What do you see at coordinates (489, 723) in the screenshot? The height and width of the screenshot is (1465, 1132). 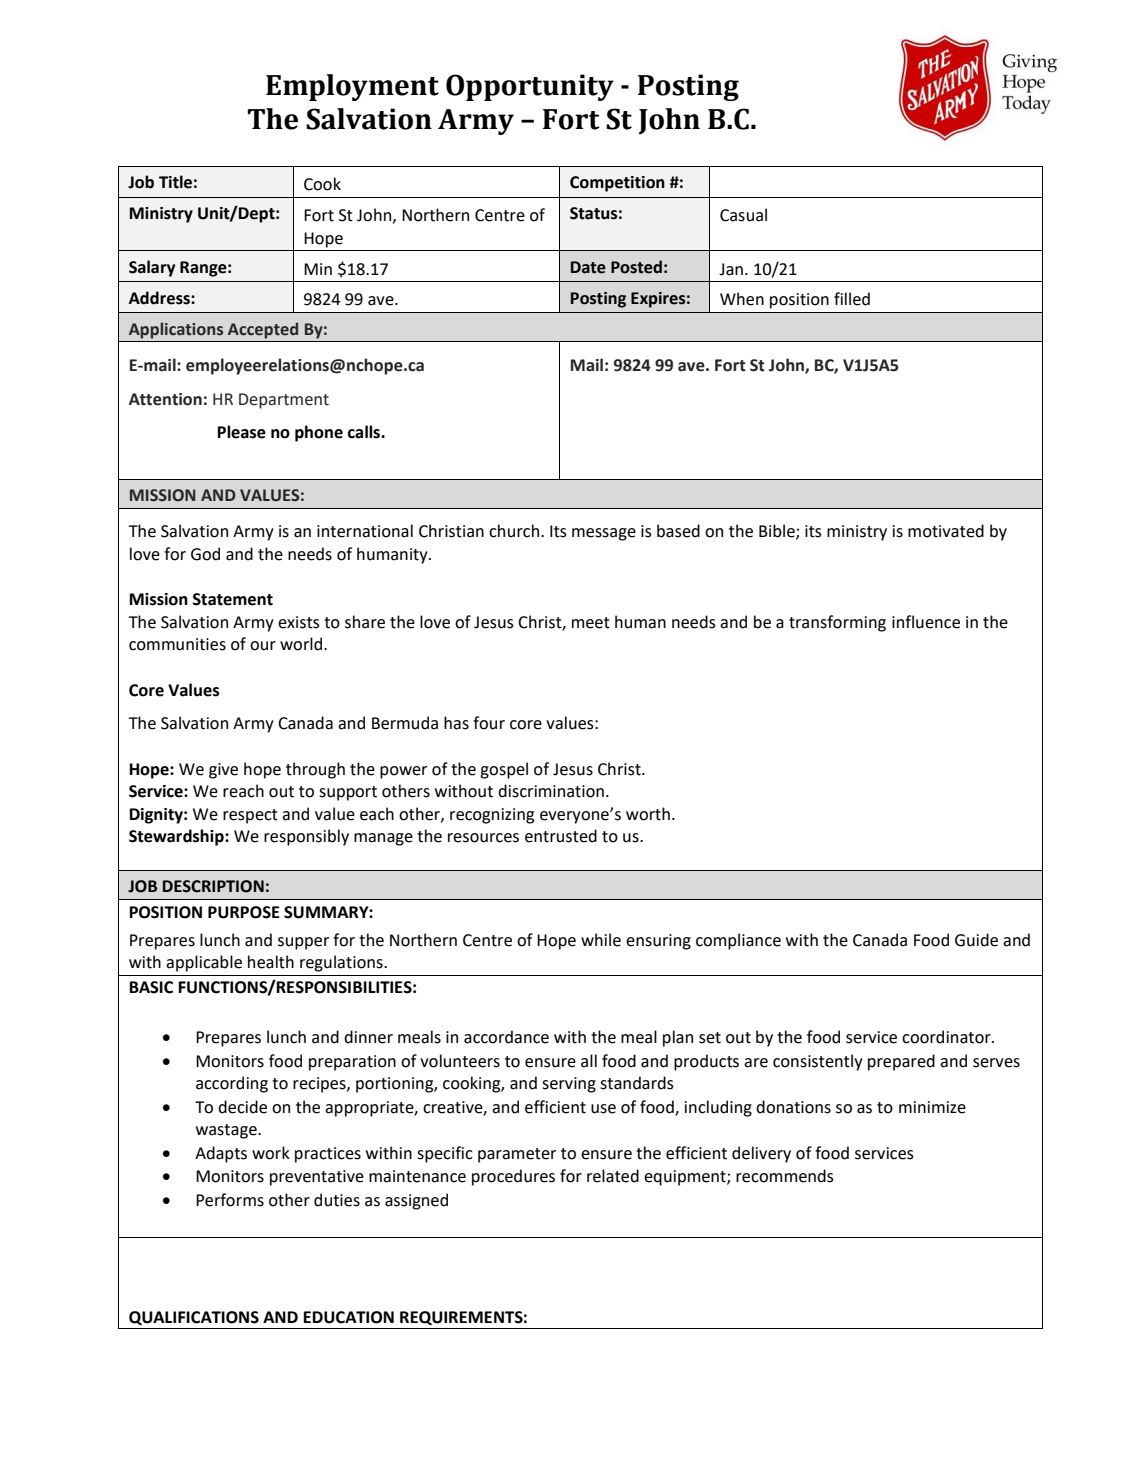 I see `four` at bounding box center [489, 723].
